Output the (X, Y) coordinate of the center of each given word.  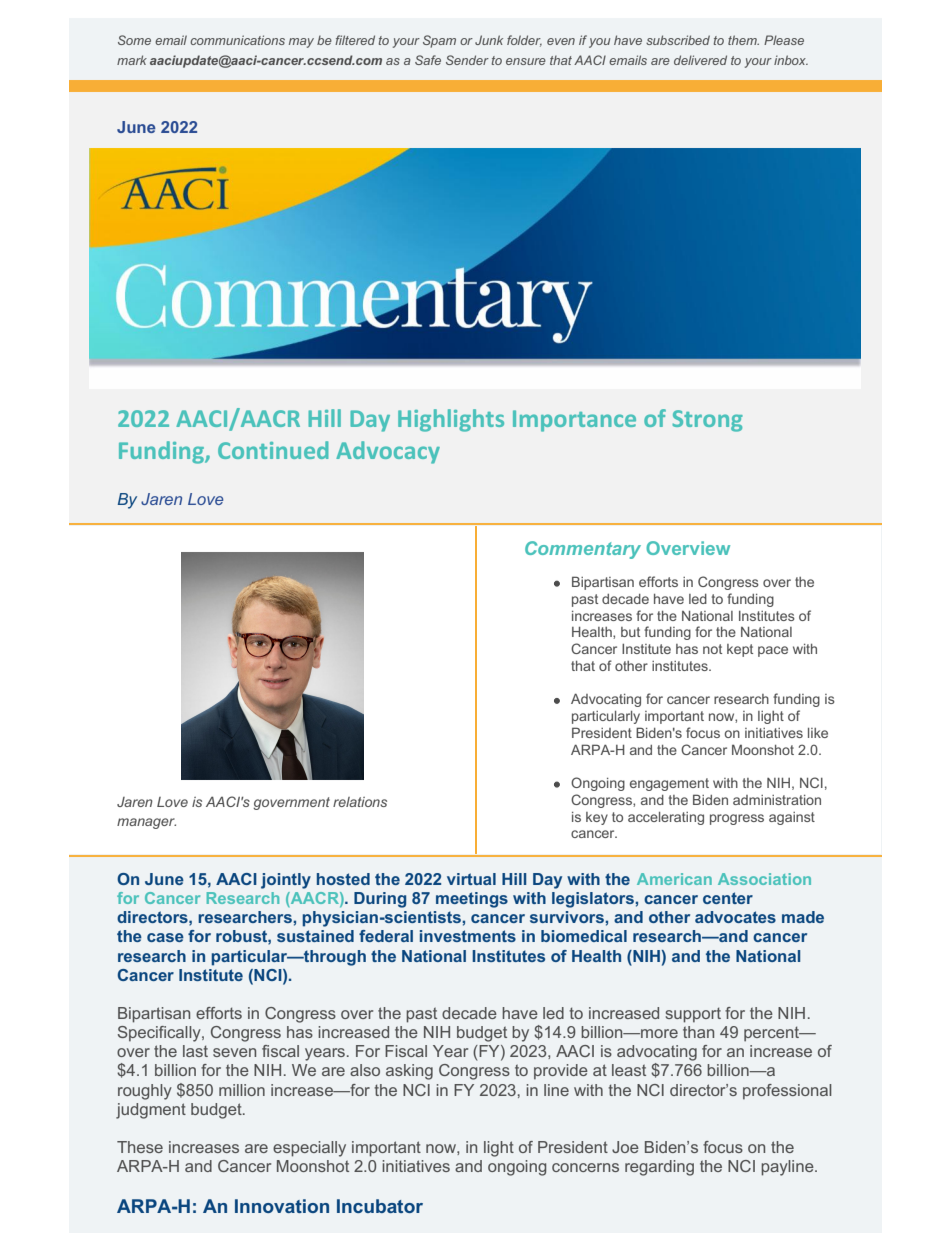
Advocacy (388, 452)
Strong (707, 421)
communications (237, 40)
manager (146, 823)
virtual (471, 879)
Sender (467, 60)
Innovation (282, 1206)
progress (737, 819)
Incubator (380, 1206)
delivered (700, 60)
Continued (273, 450)
